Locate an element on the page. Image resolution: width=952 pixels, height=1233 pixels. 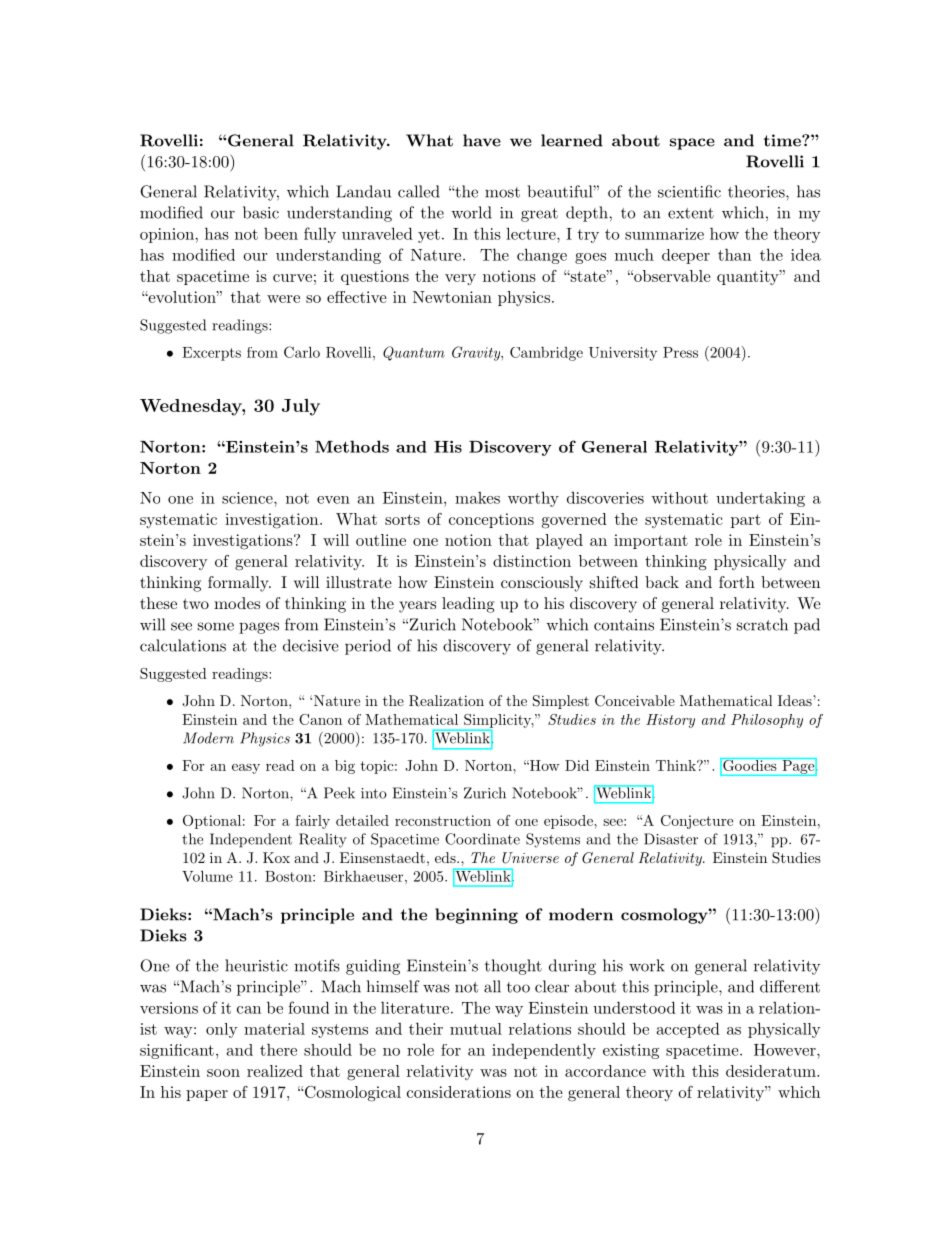
modes is located at coordinates (237, 603).
